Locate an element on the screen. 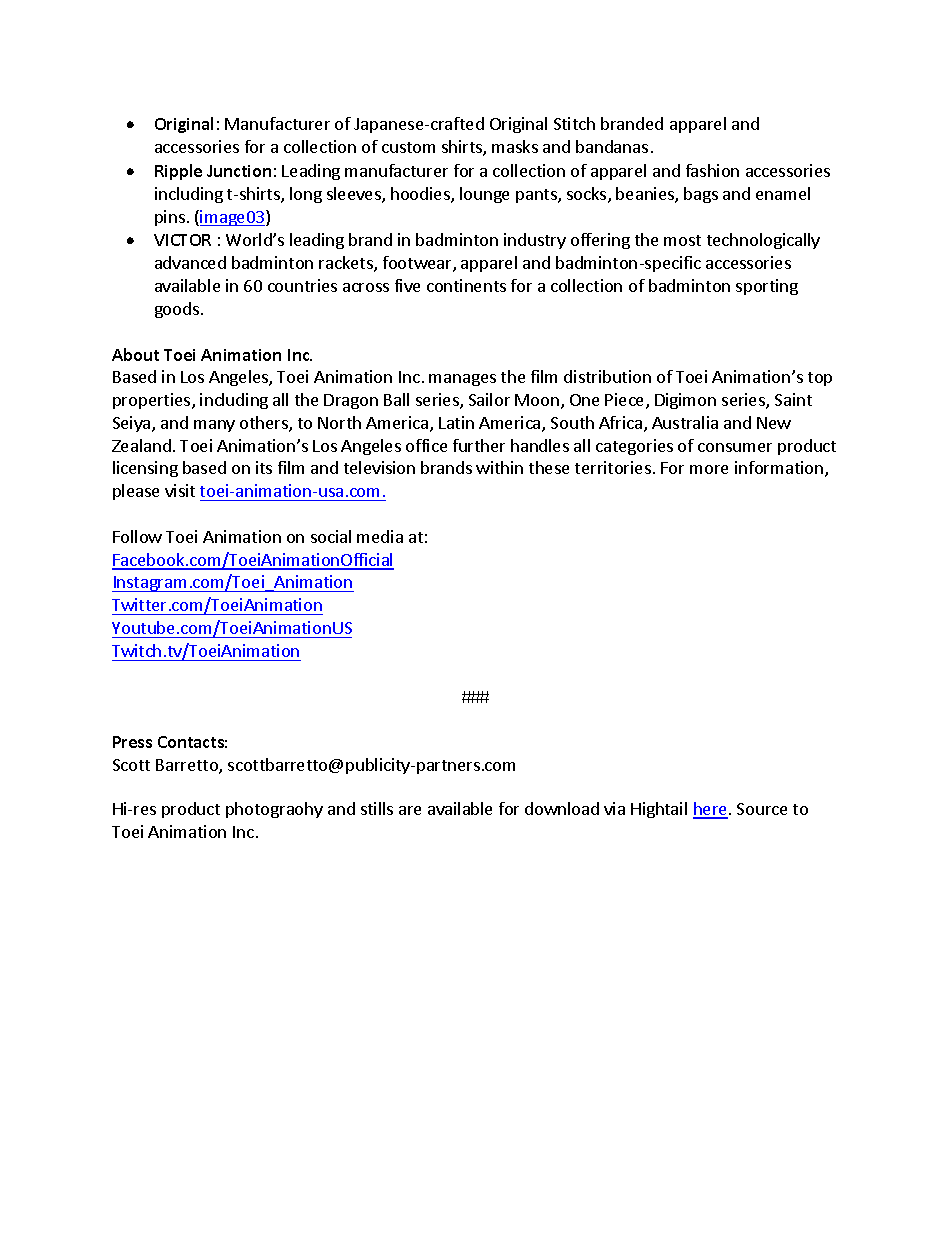  Junction is located at coordinates (239, 171).
